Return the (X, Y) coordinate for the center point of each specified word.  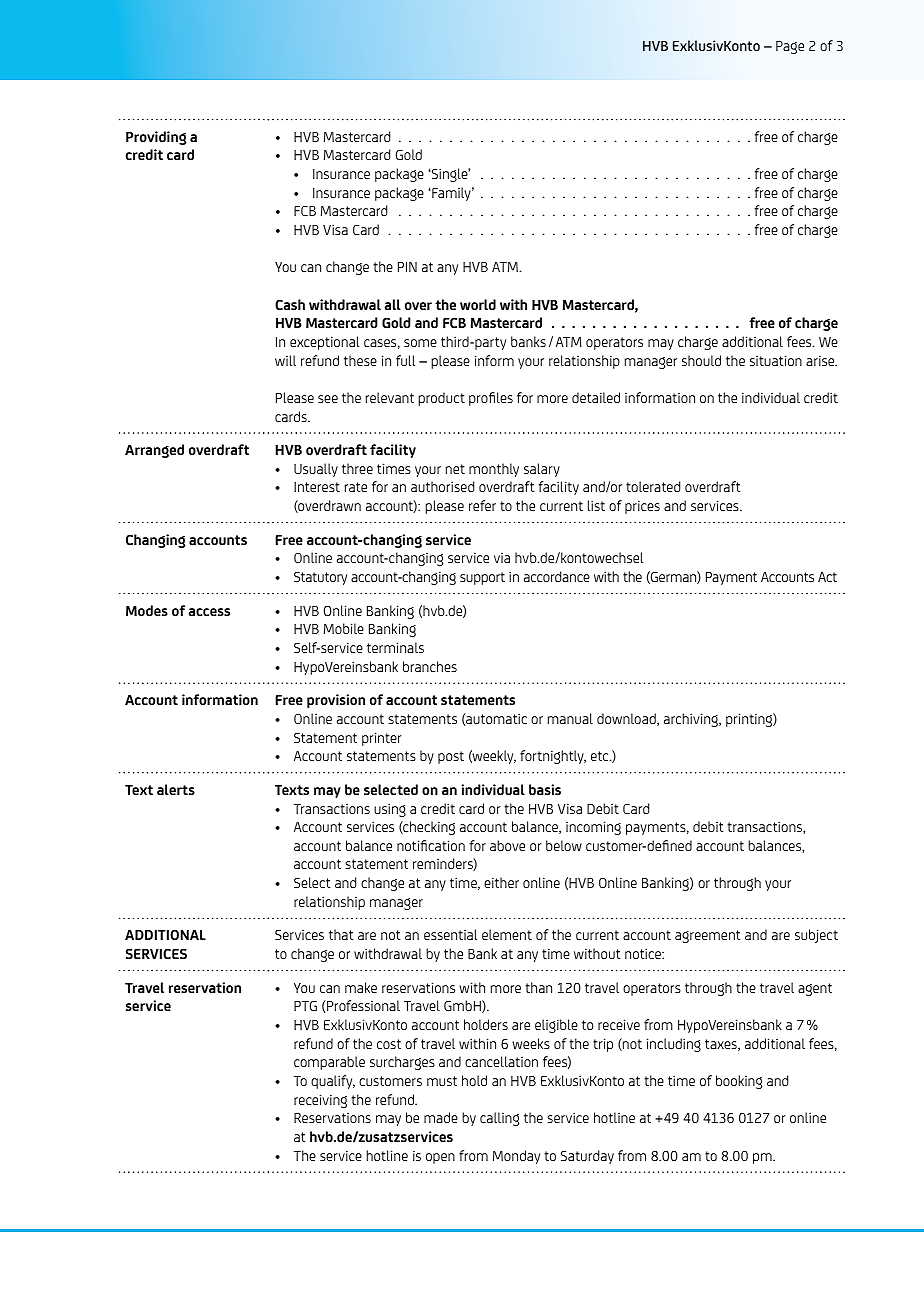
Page (790, 47)
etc (601, 756)
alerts (176, 789)
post (451, 757)
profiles (491, 399)
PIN (407, 267)
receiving (320, 1101)
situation (776, 360)
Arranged (154, 451)
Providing (156, 138)
